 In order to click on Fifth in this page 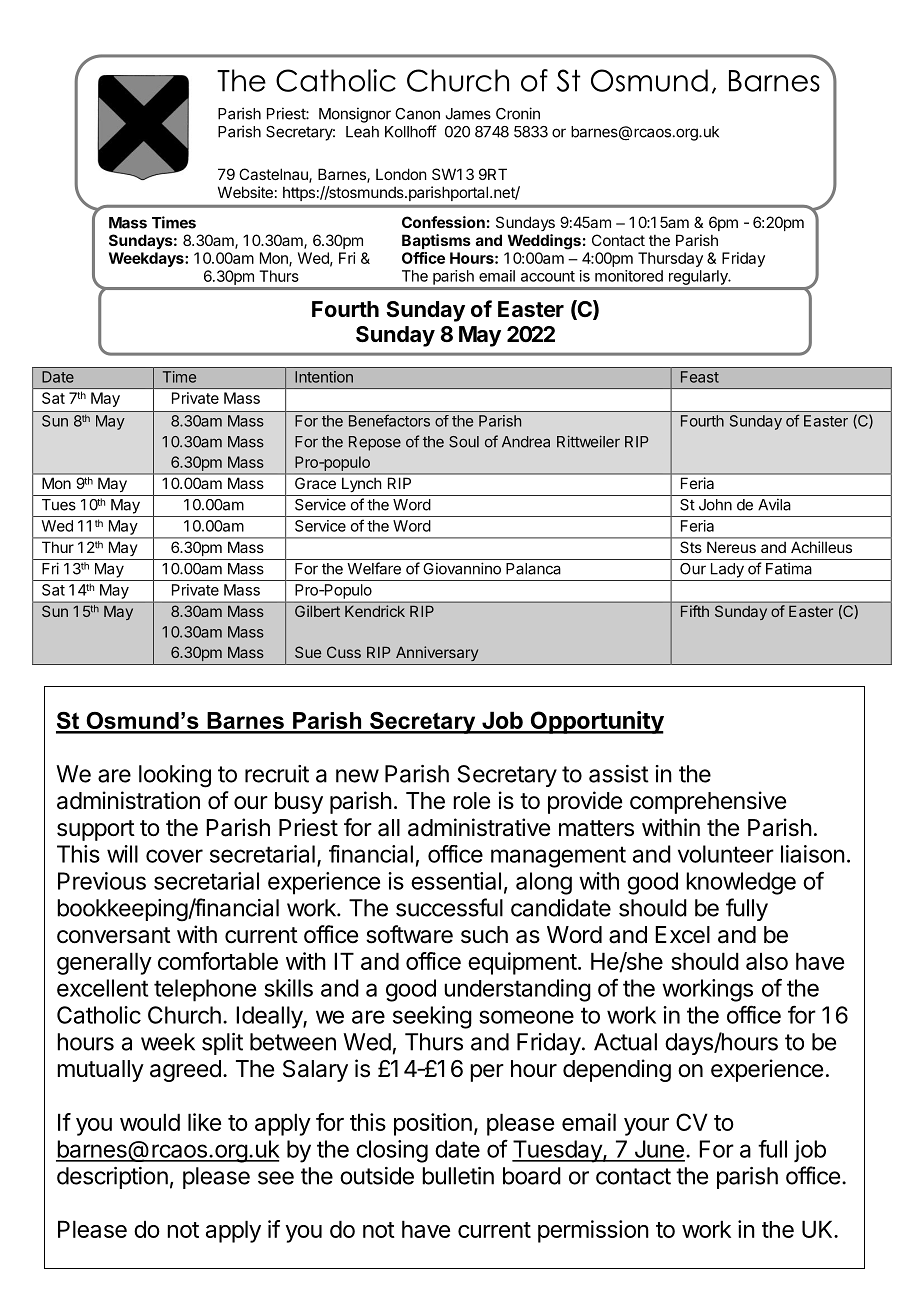, I will do `click(695, 611)`.
